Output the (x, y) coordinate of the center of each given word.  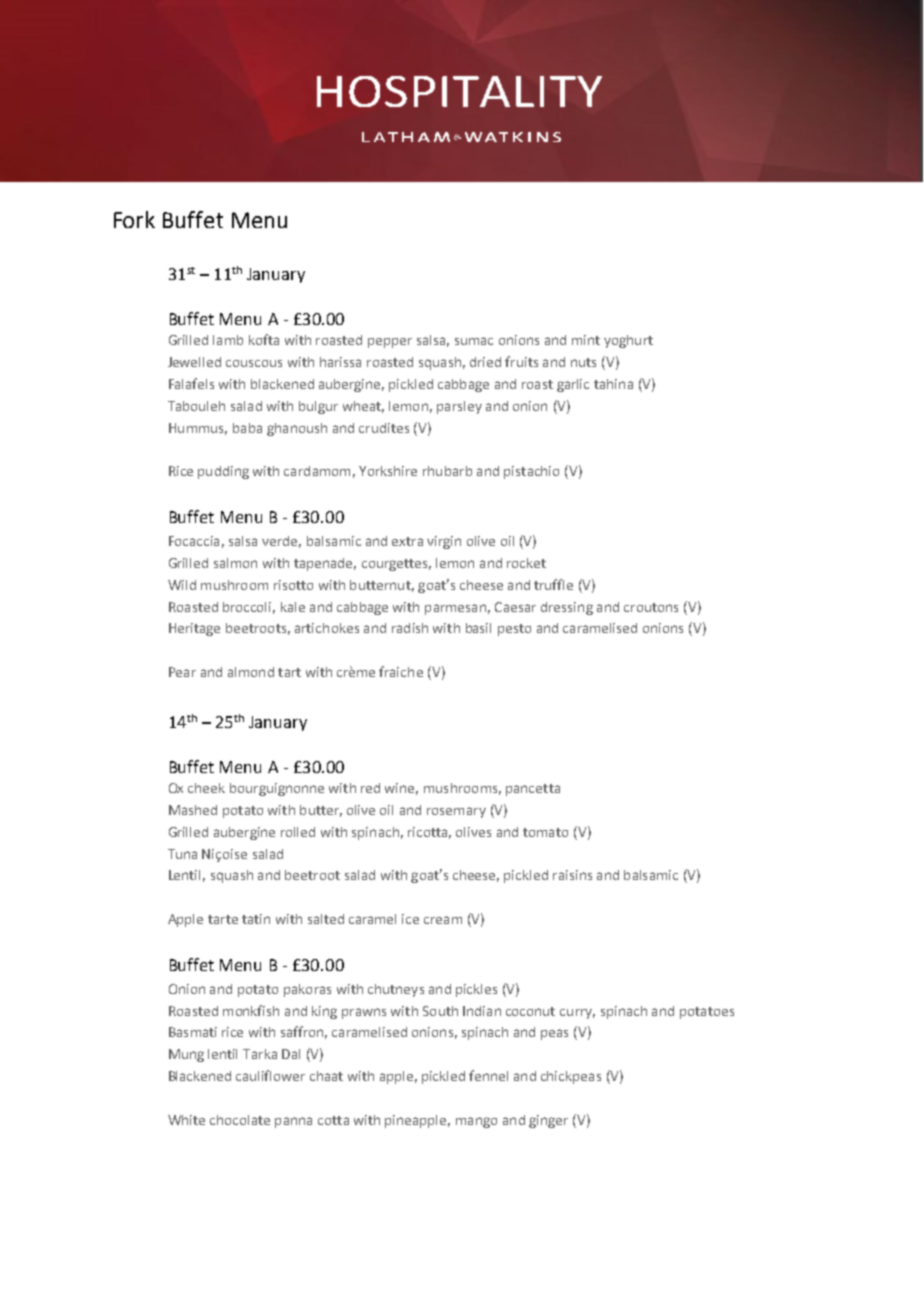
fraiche (401, 671)
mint (586, 340)
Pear (182, 672)
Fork (134, 219)
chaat (326, 1076)
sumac (474, 341)
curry (577, 1014)
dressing (567, 608)
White (186, 1120)
